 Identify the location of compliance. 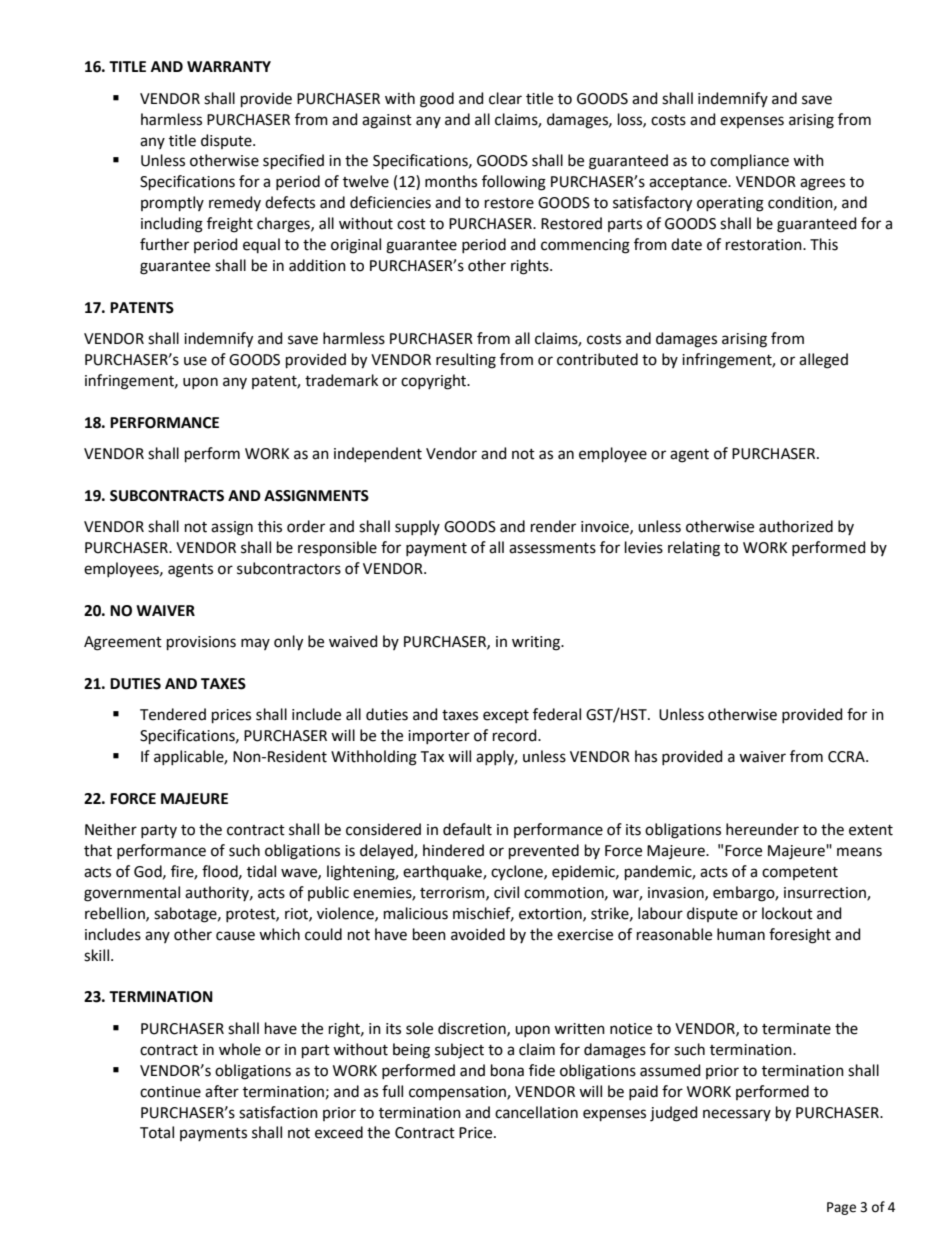
(749, 161).
